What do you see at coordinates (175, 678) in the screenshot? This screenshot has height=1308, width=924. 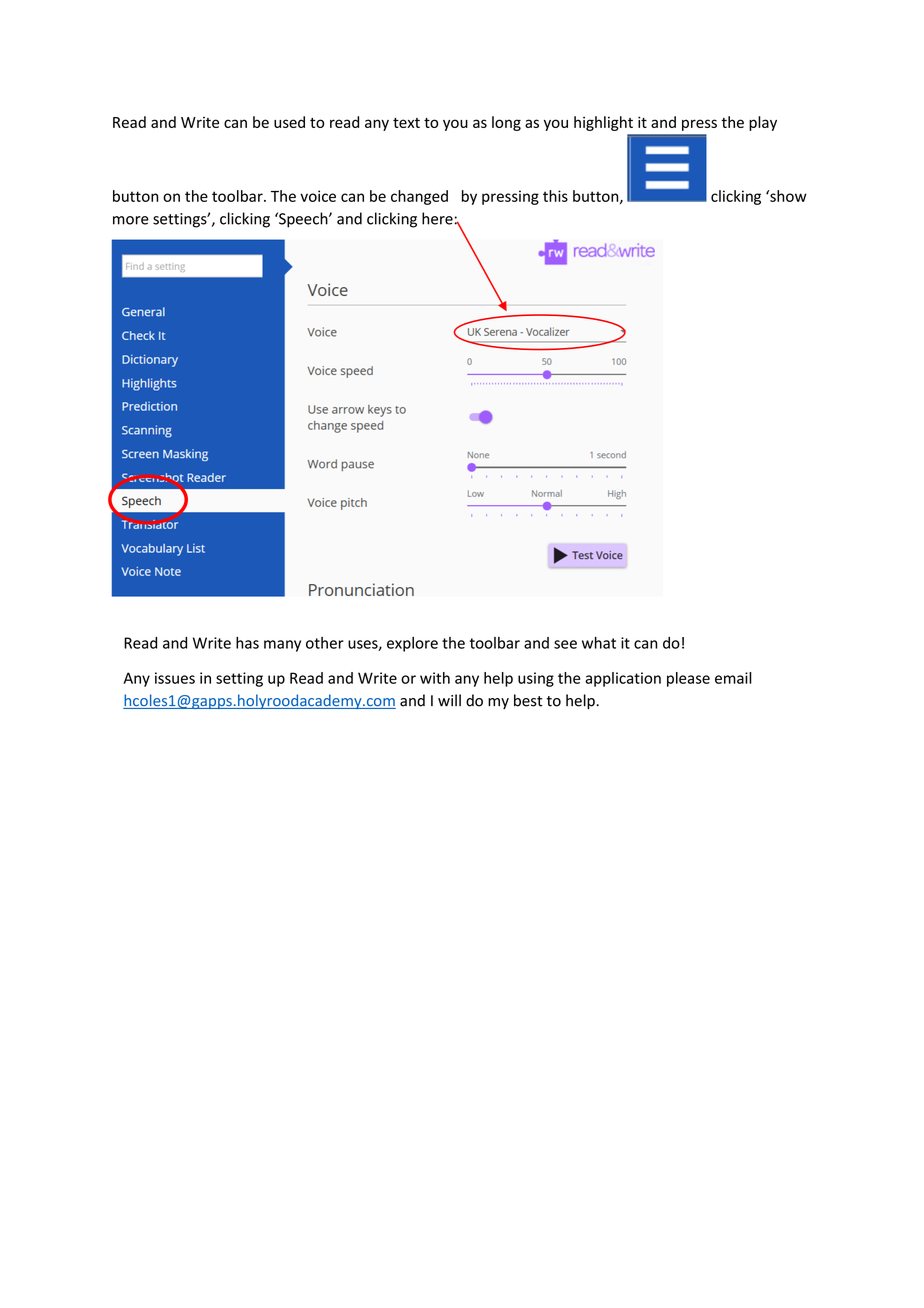 I see `issues` at bounding box center [175, 678].
